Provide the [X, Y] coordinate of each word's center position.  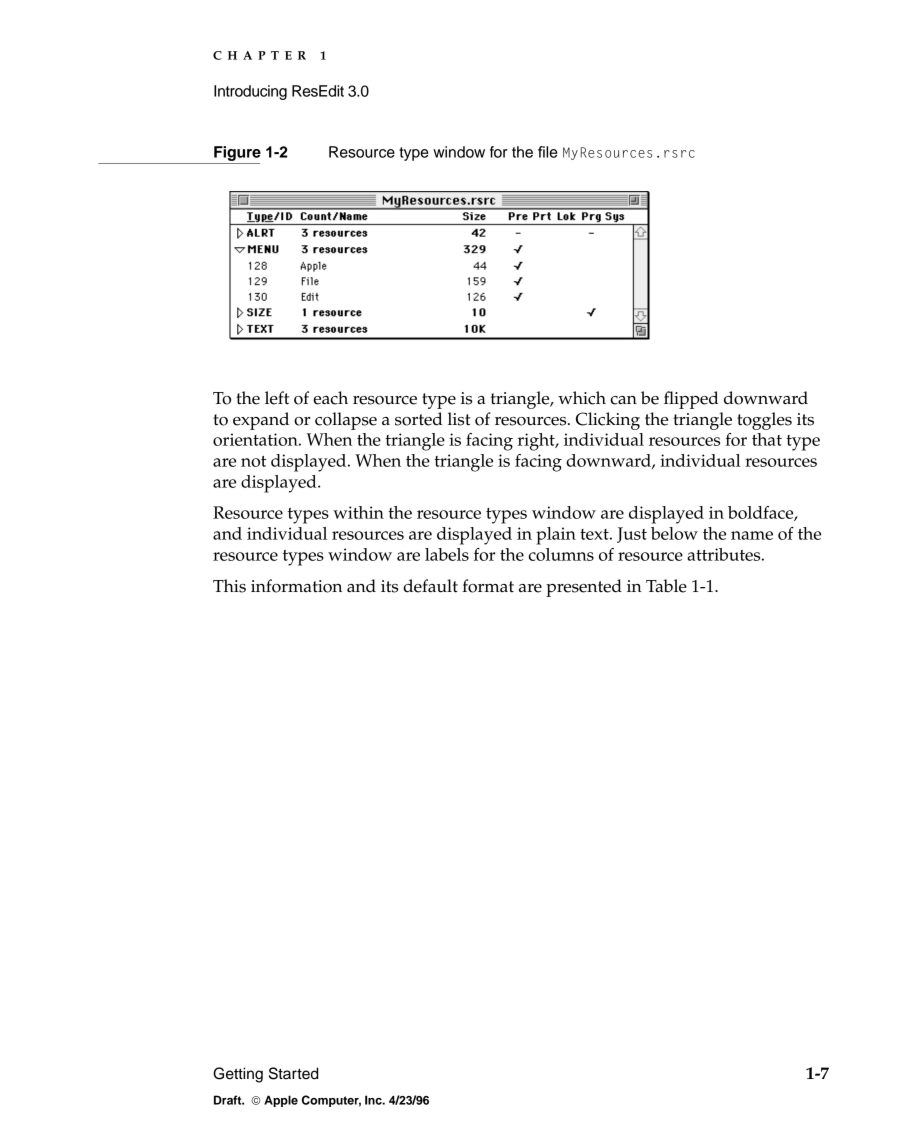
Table [666, 586]
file [548, 152]
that [767, 439]
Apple [281, 1101]
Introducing [250, 92]
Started [293, 1073]
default [430, 586]
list [459, 419]
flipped [691, 400]
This [229, 586]
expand [261, 421]
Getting [238, 1075]
